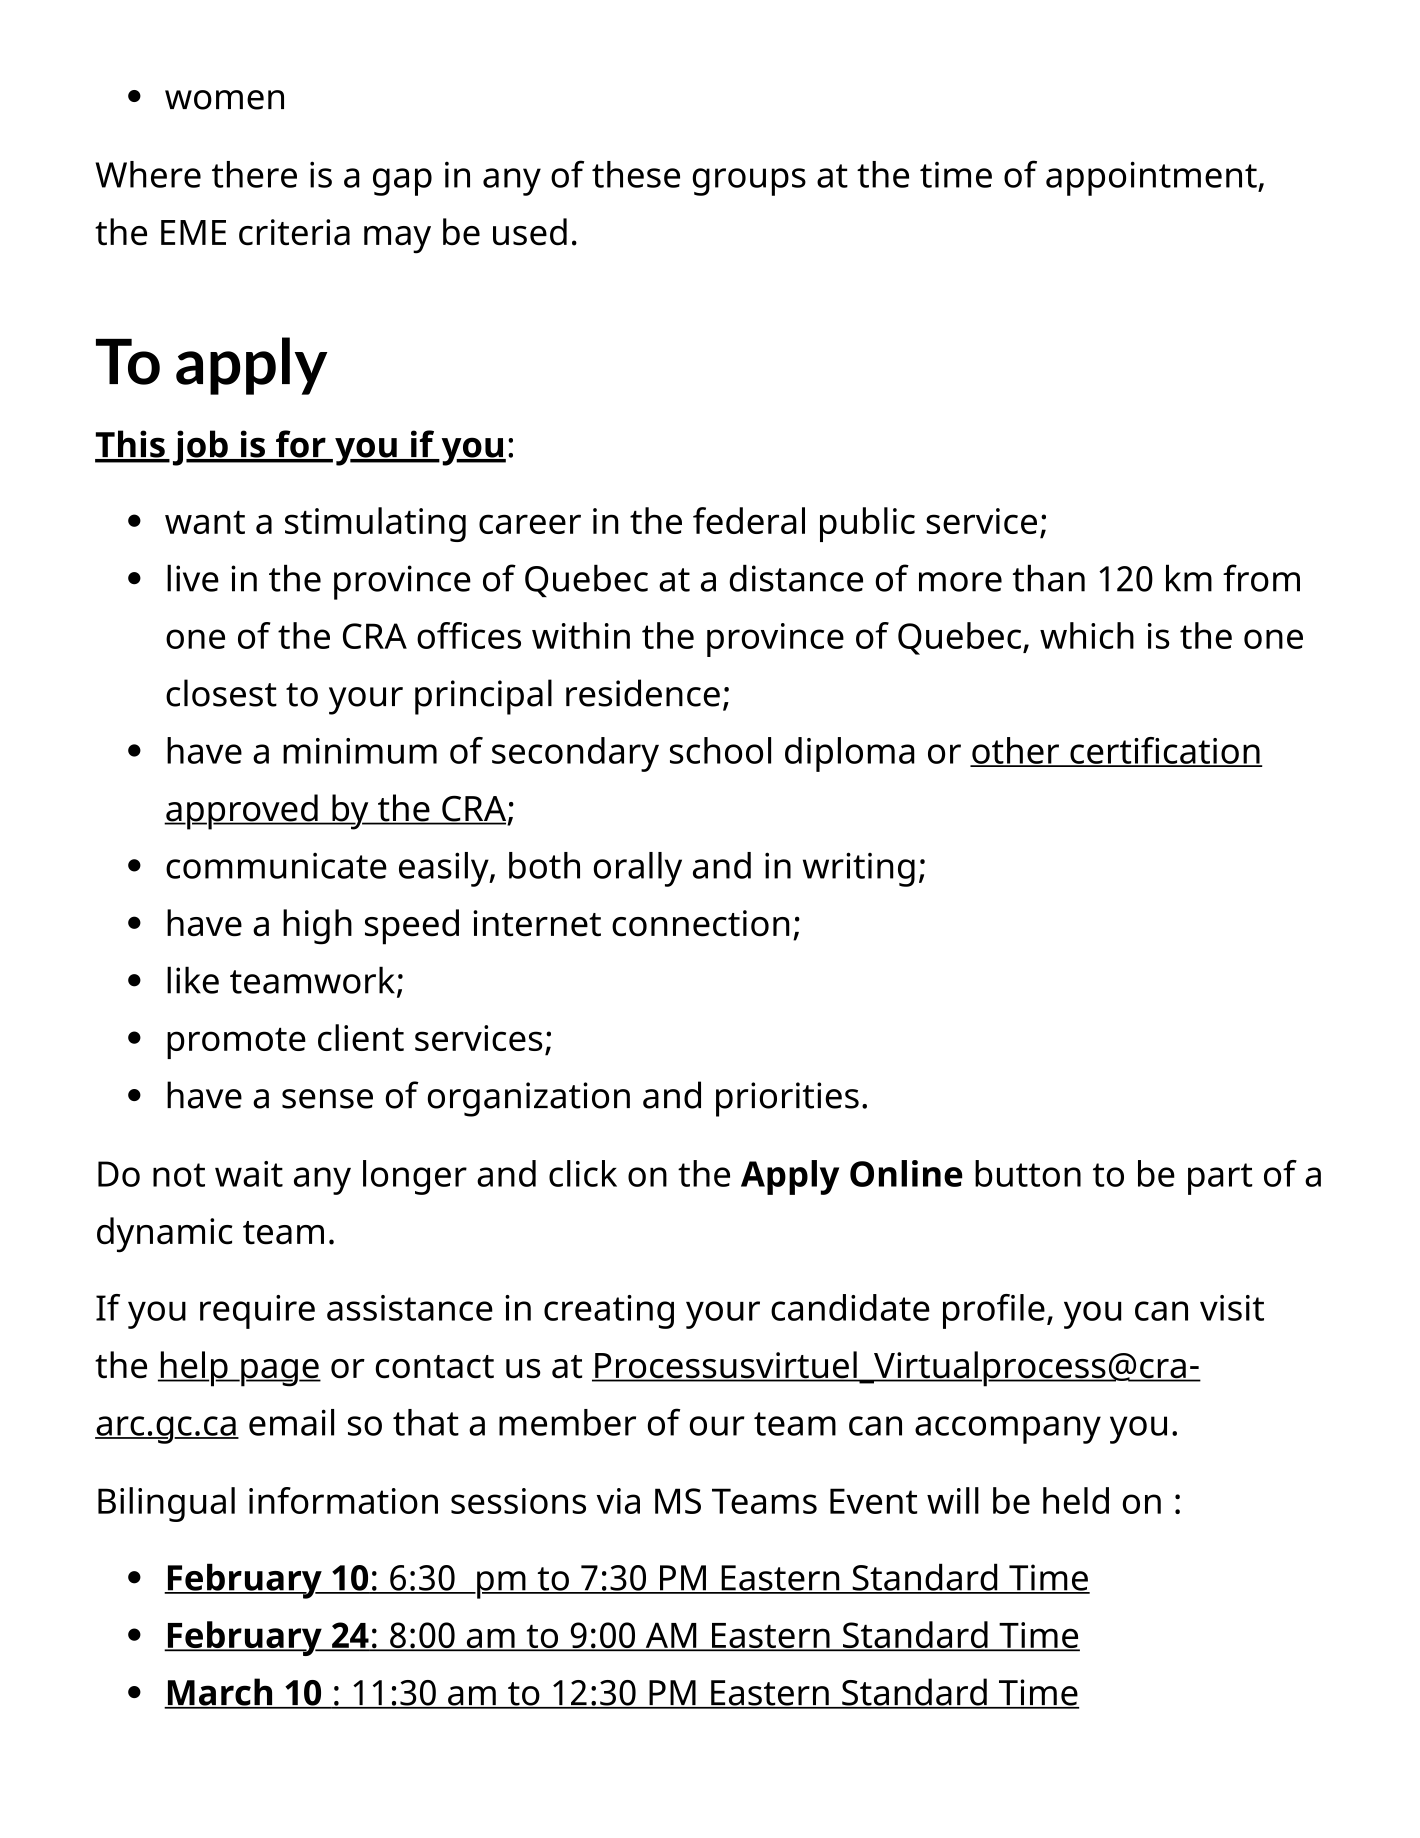 This screenshot has height=1838, width=1420. What do you see at coordinates (1152, 178) in the screenshot?
I see `appointment` at bounding box center [1152, 178].
